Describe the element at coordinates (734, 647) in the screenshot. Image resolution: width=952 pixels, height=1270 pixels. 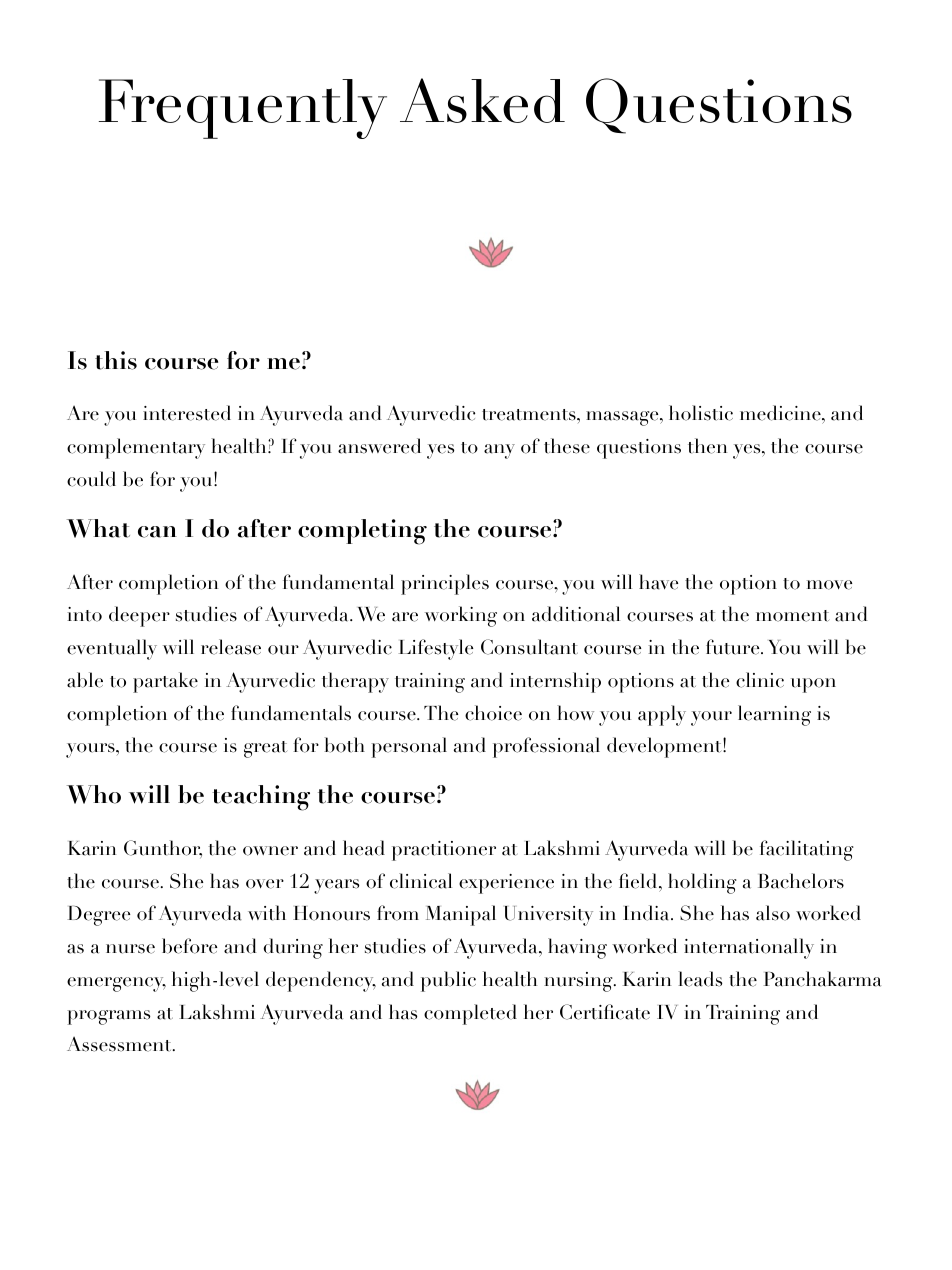
I see `future` at that location.
